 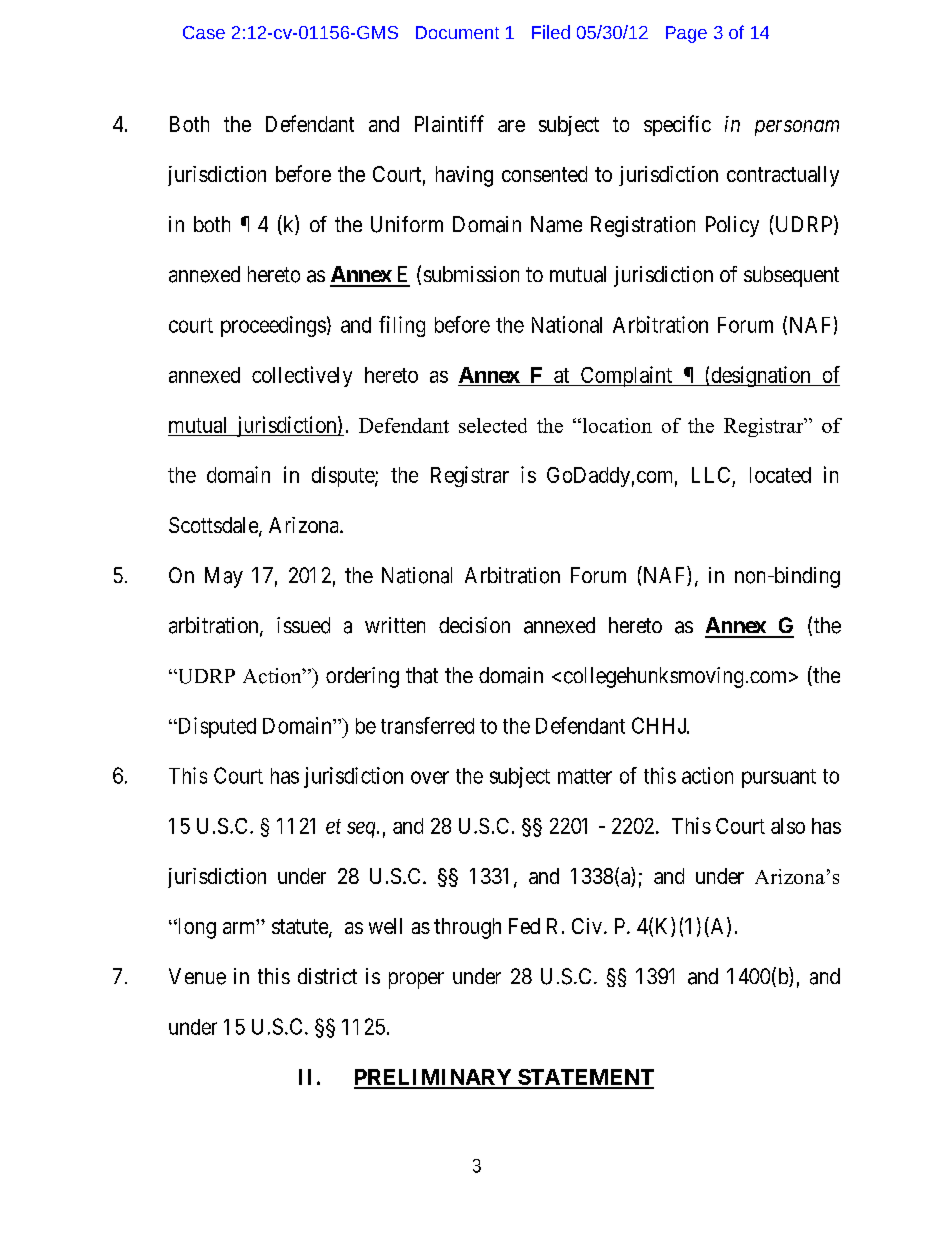 I want to click on selected, so click(x=493, y=425).
